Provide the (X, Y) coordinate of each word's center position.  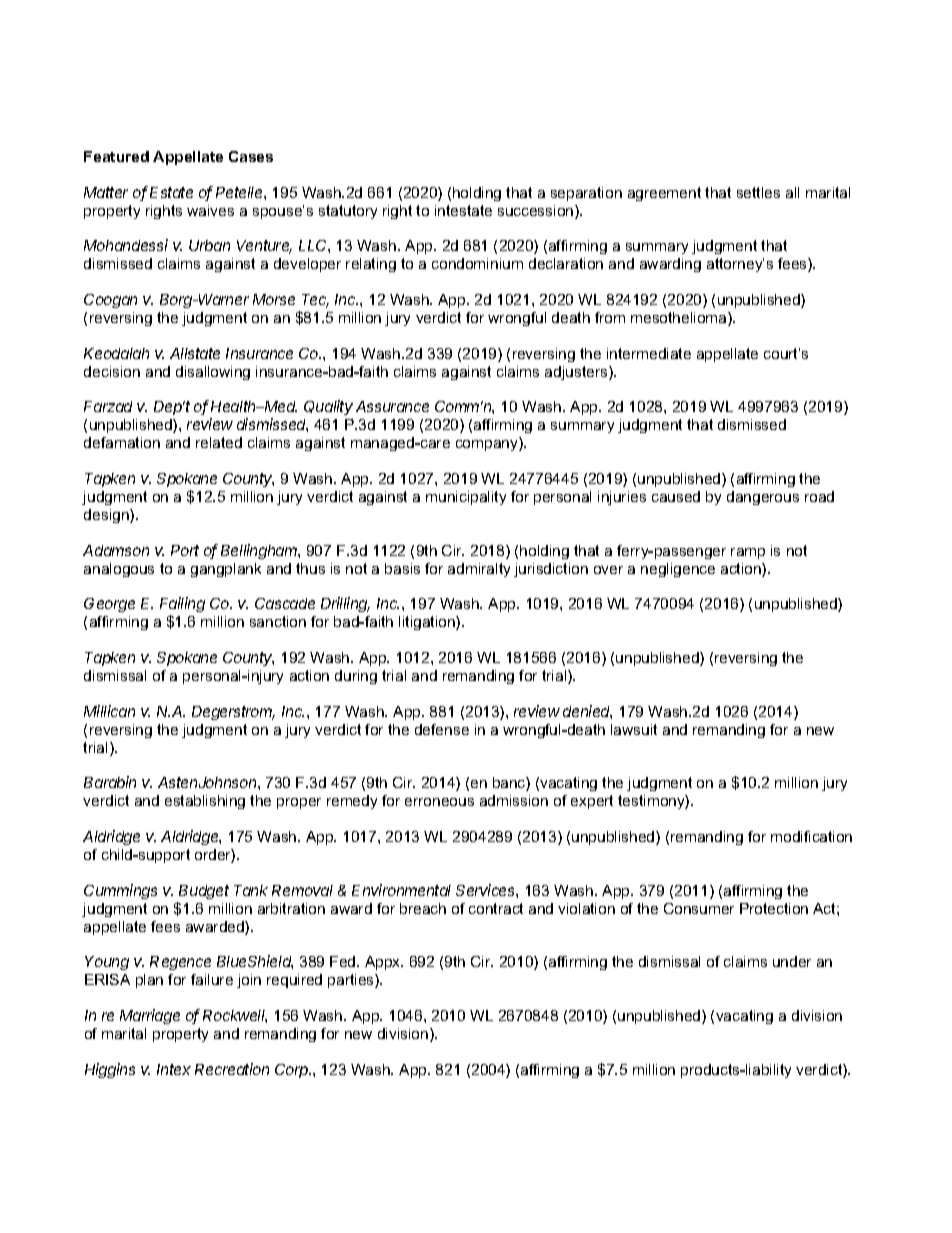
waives (210, 210)
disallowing (213, 373)
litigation (428, 623)
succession (537, 212)
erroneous (439, 802)
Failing (182, 606)
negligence (678, 570)
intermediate (649, 353)
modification (811, 836)
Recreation (232, 1069)
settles (758, 192)
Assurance (392, 406)
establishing (205, 802)
